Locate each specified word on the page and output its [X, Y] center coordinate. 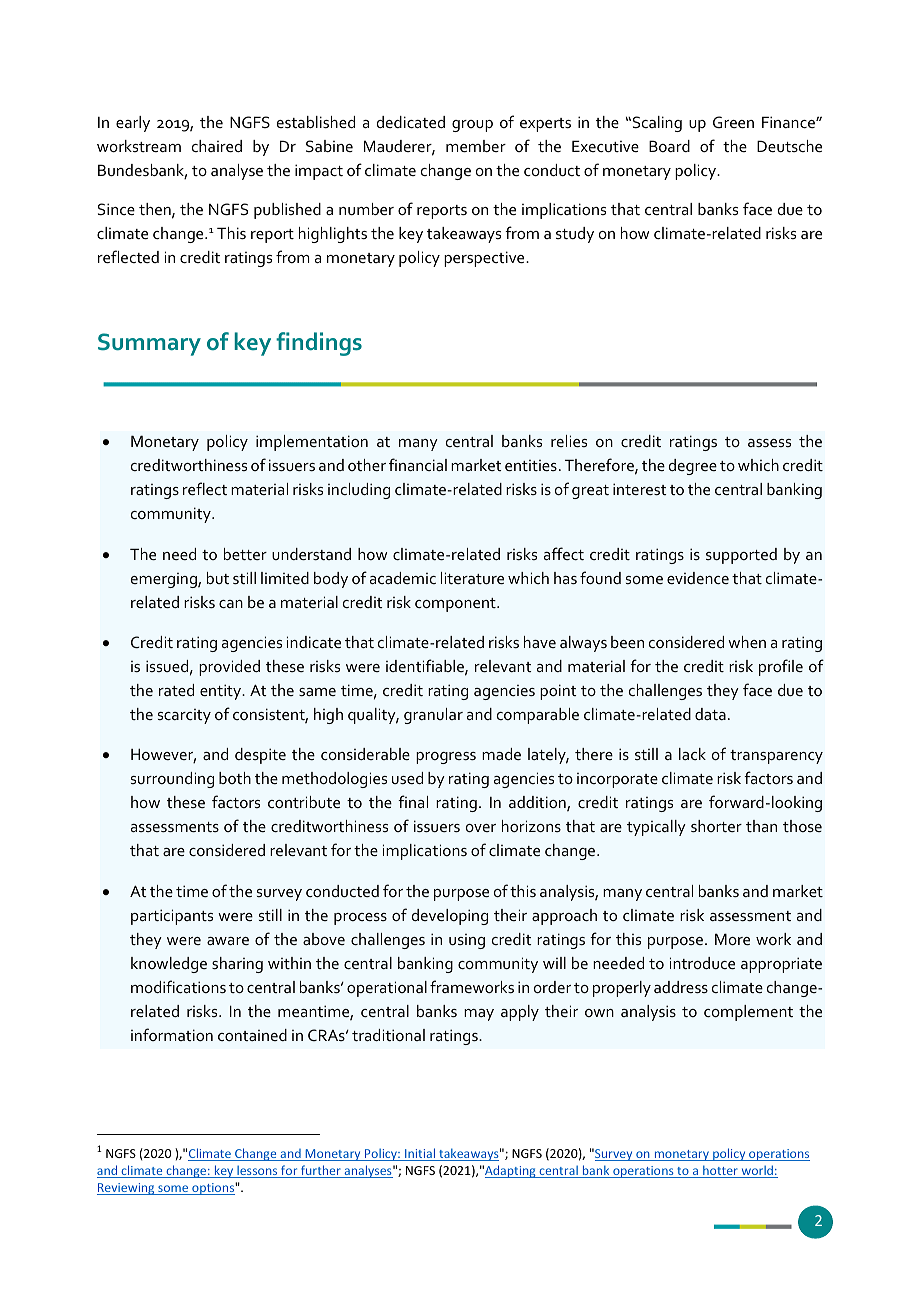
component [456, 605]
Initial [420, 1154]
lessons [257, 1171]
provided [229, 668]
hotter [720, 1171]
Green [733, 122]
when [747, 642]
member [476, 146]
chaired [217, 146]
